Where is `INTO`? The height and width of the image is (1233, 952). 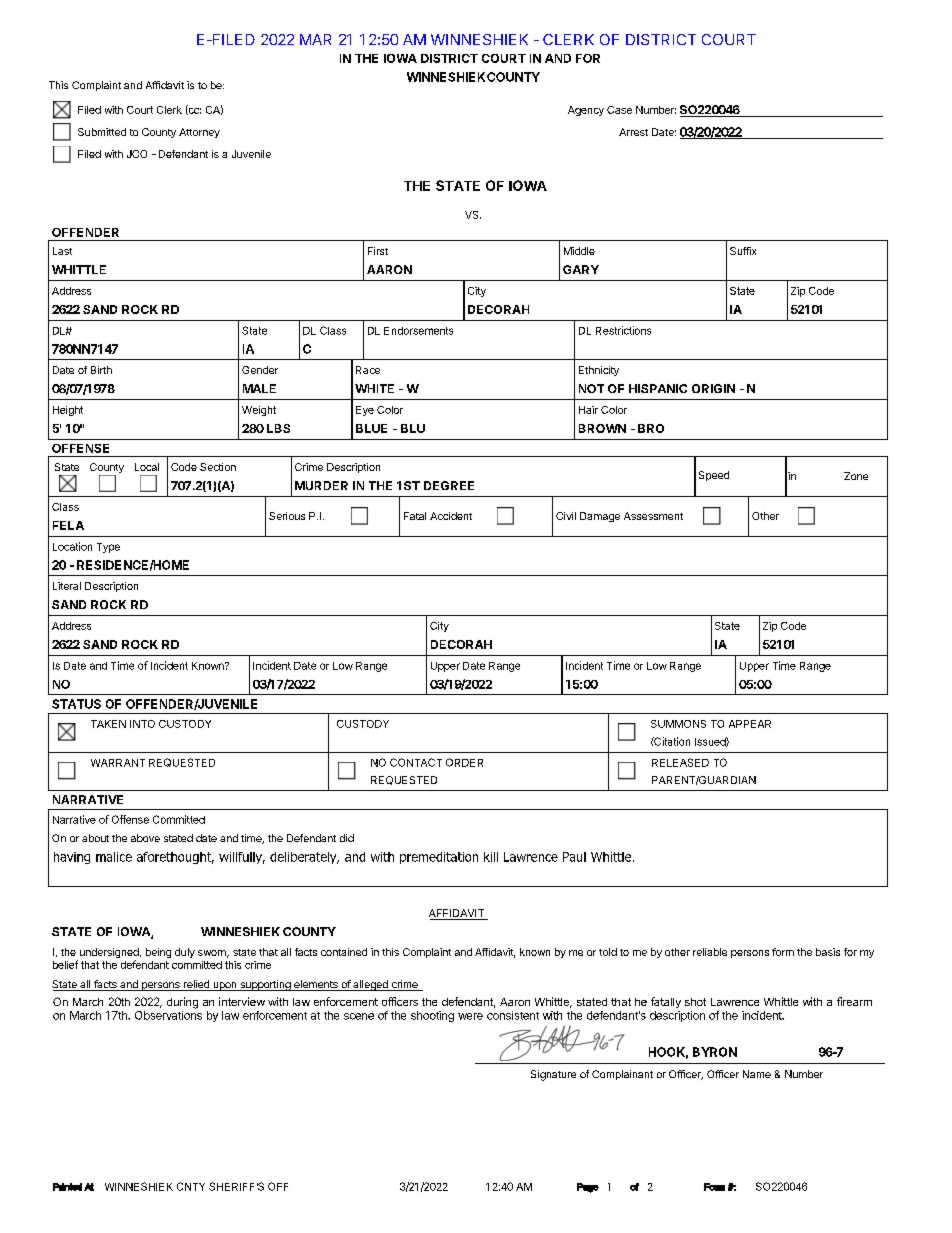
INTO is located at coordinates (142, 724).
